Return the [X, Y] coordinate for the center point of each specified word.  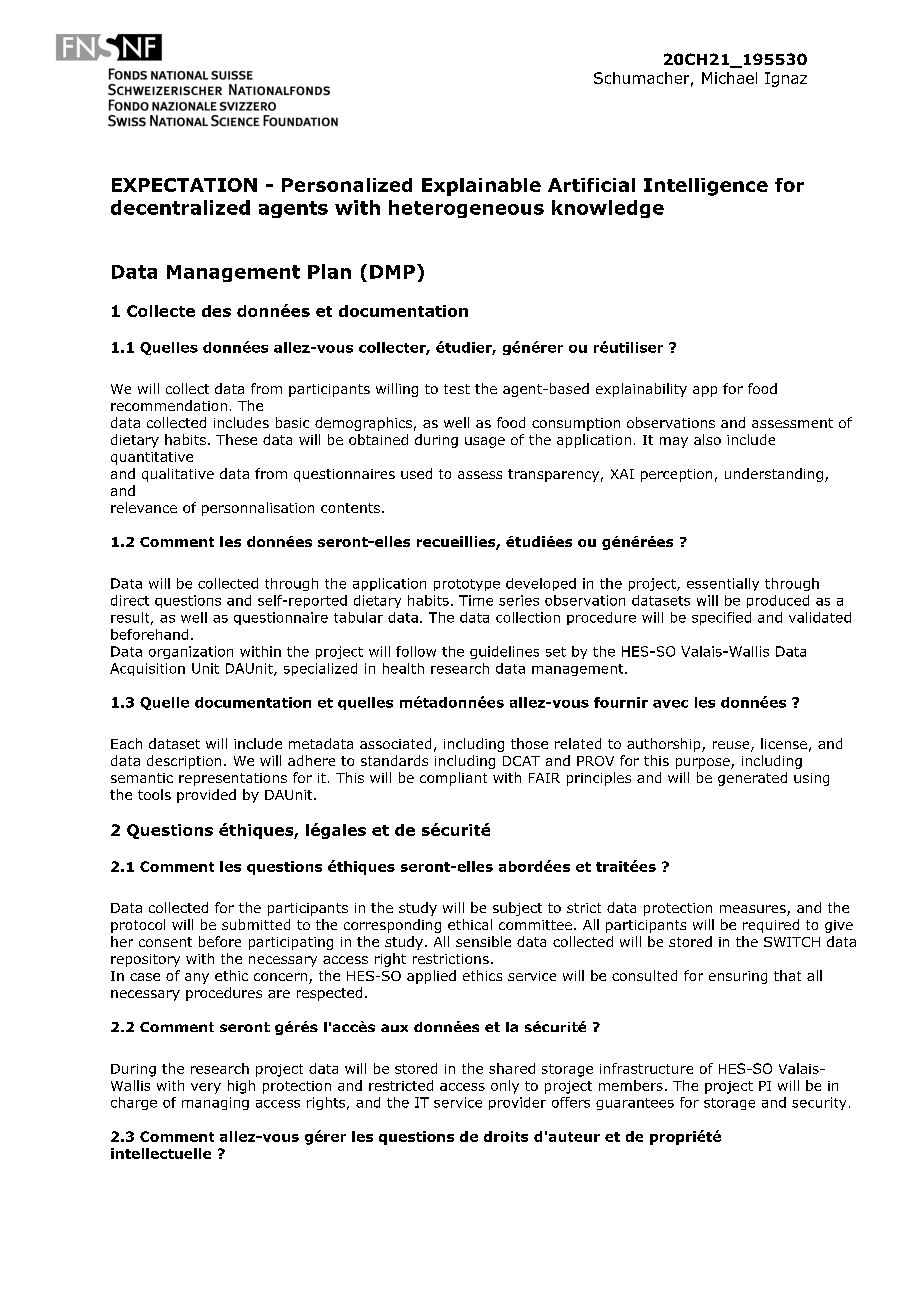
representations [233, 779]
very [206, 1088]
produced [778, 601]
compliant [453, 779]
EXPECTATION [184, 185]
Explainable [481, 187]
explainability [641, 390]
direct [130, 600]
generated [752, 779]
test [457, 389]
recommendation [169, 405]
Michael [729, 78]
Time [476, 600]
